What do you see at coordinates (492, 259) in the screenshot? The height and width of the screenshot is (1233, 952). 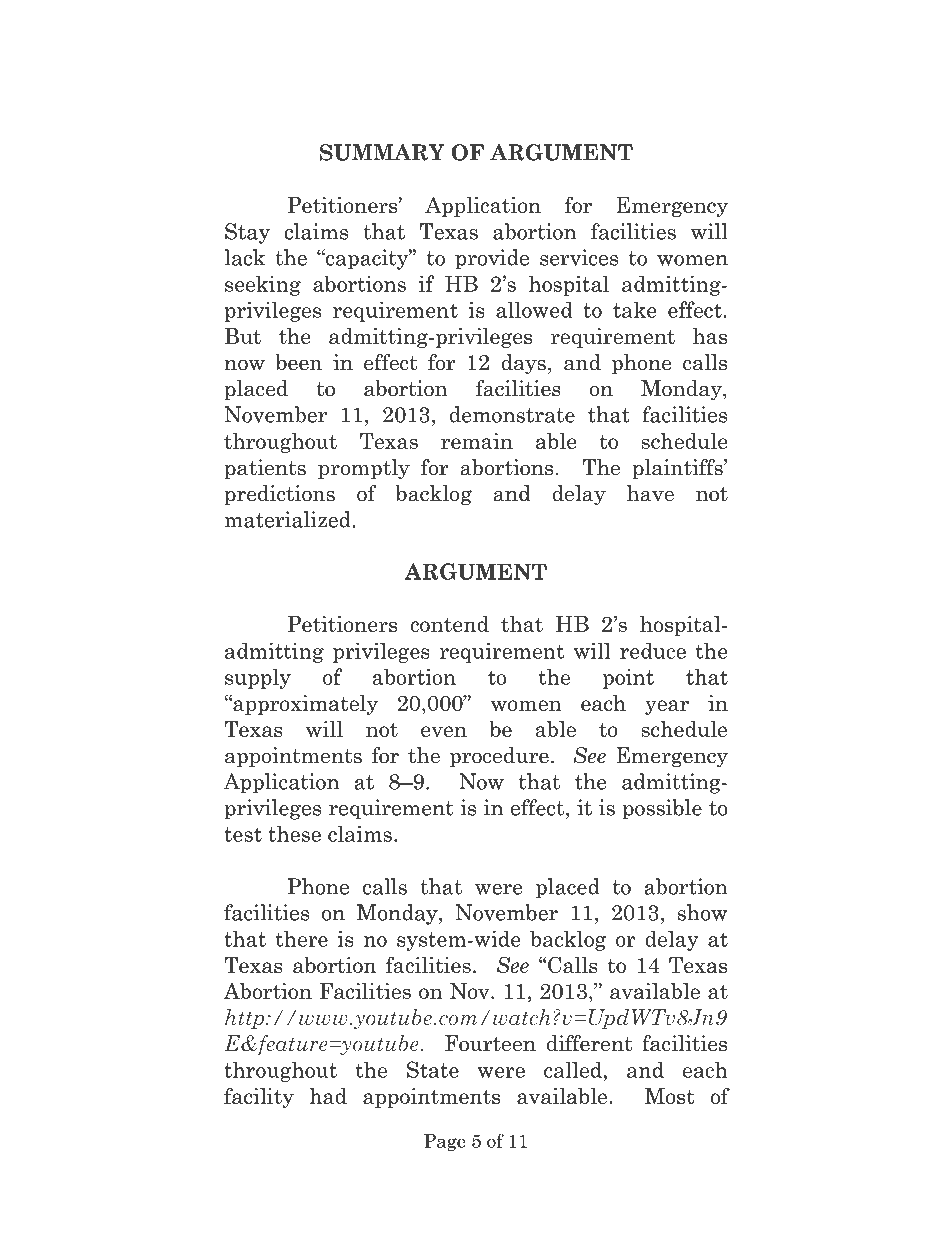 I see `provide` at bounding box center [492, 259].
